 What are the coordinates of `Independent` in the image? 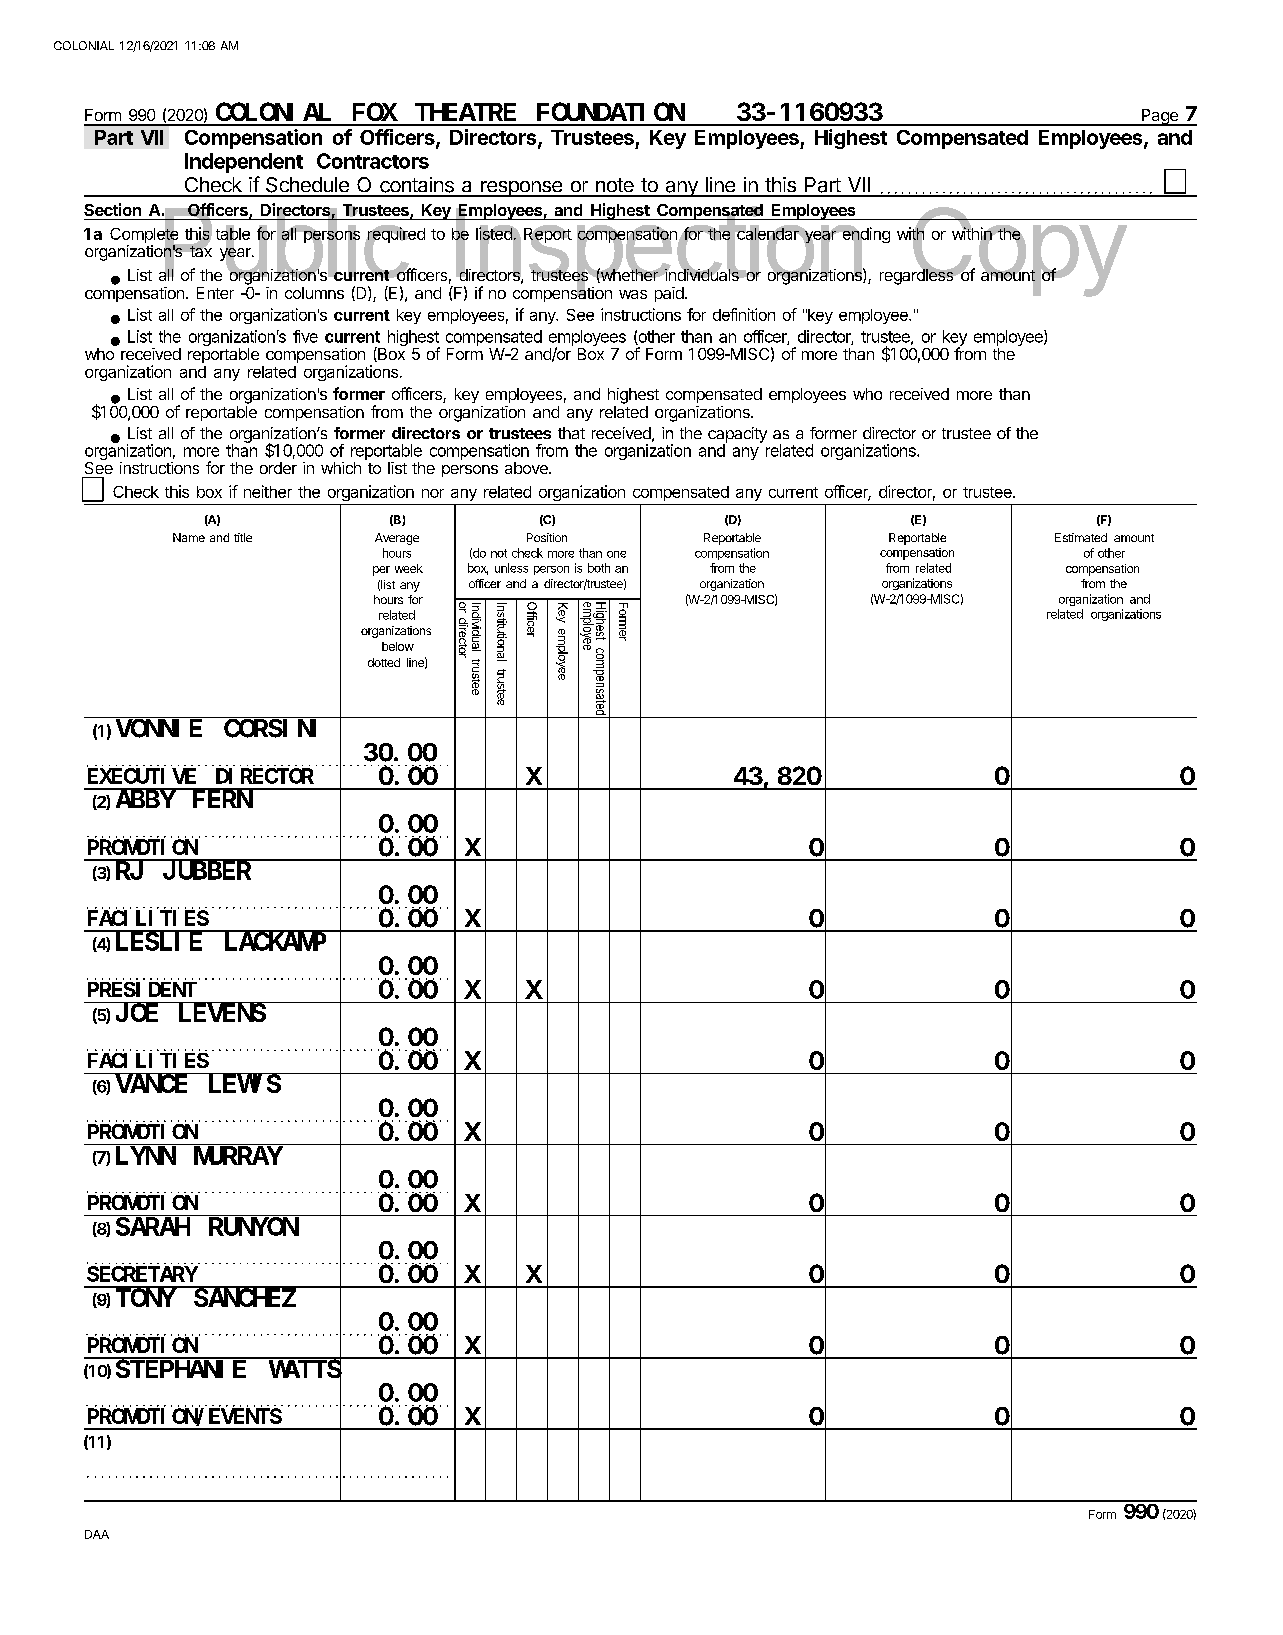 It's located at (244, 163).
